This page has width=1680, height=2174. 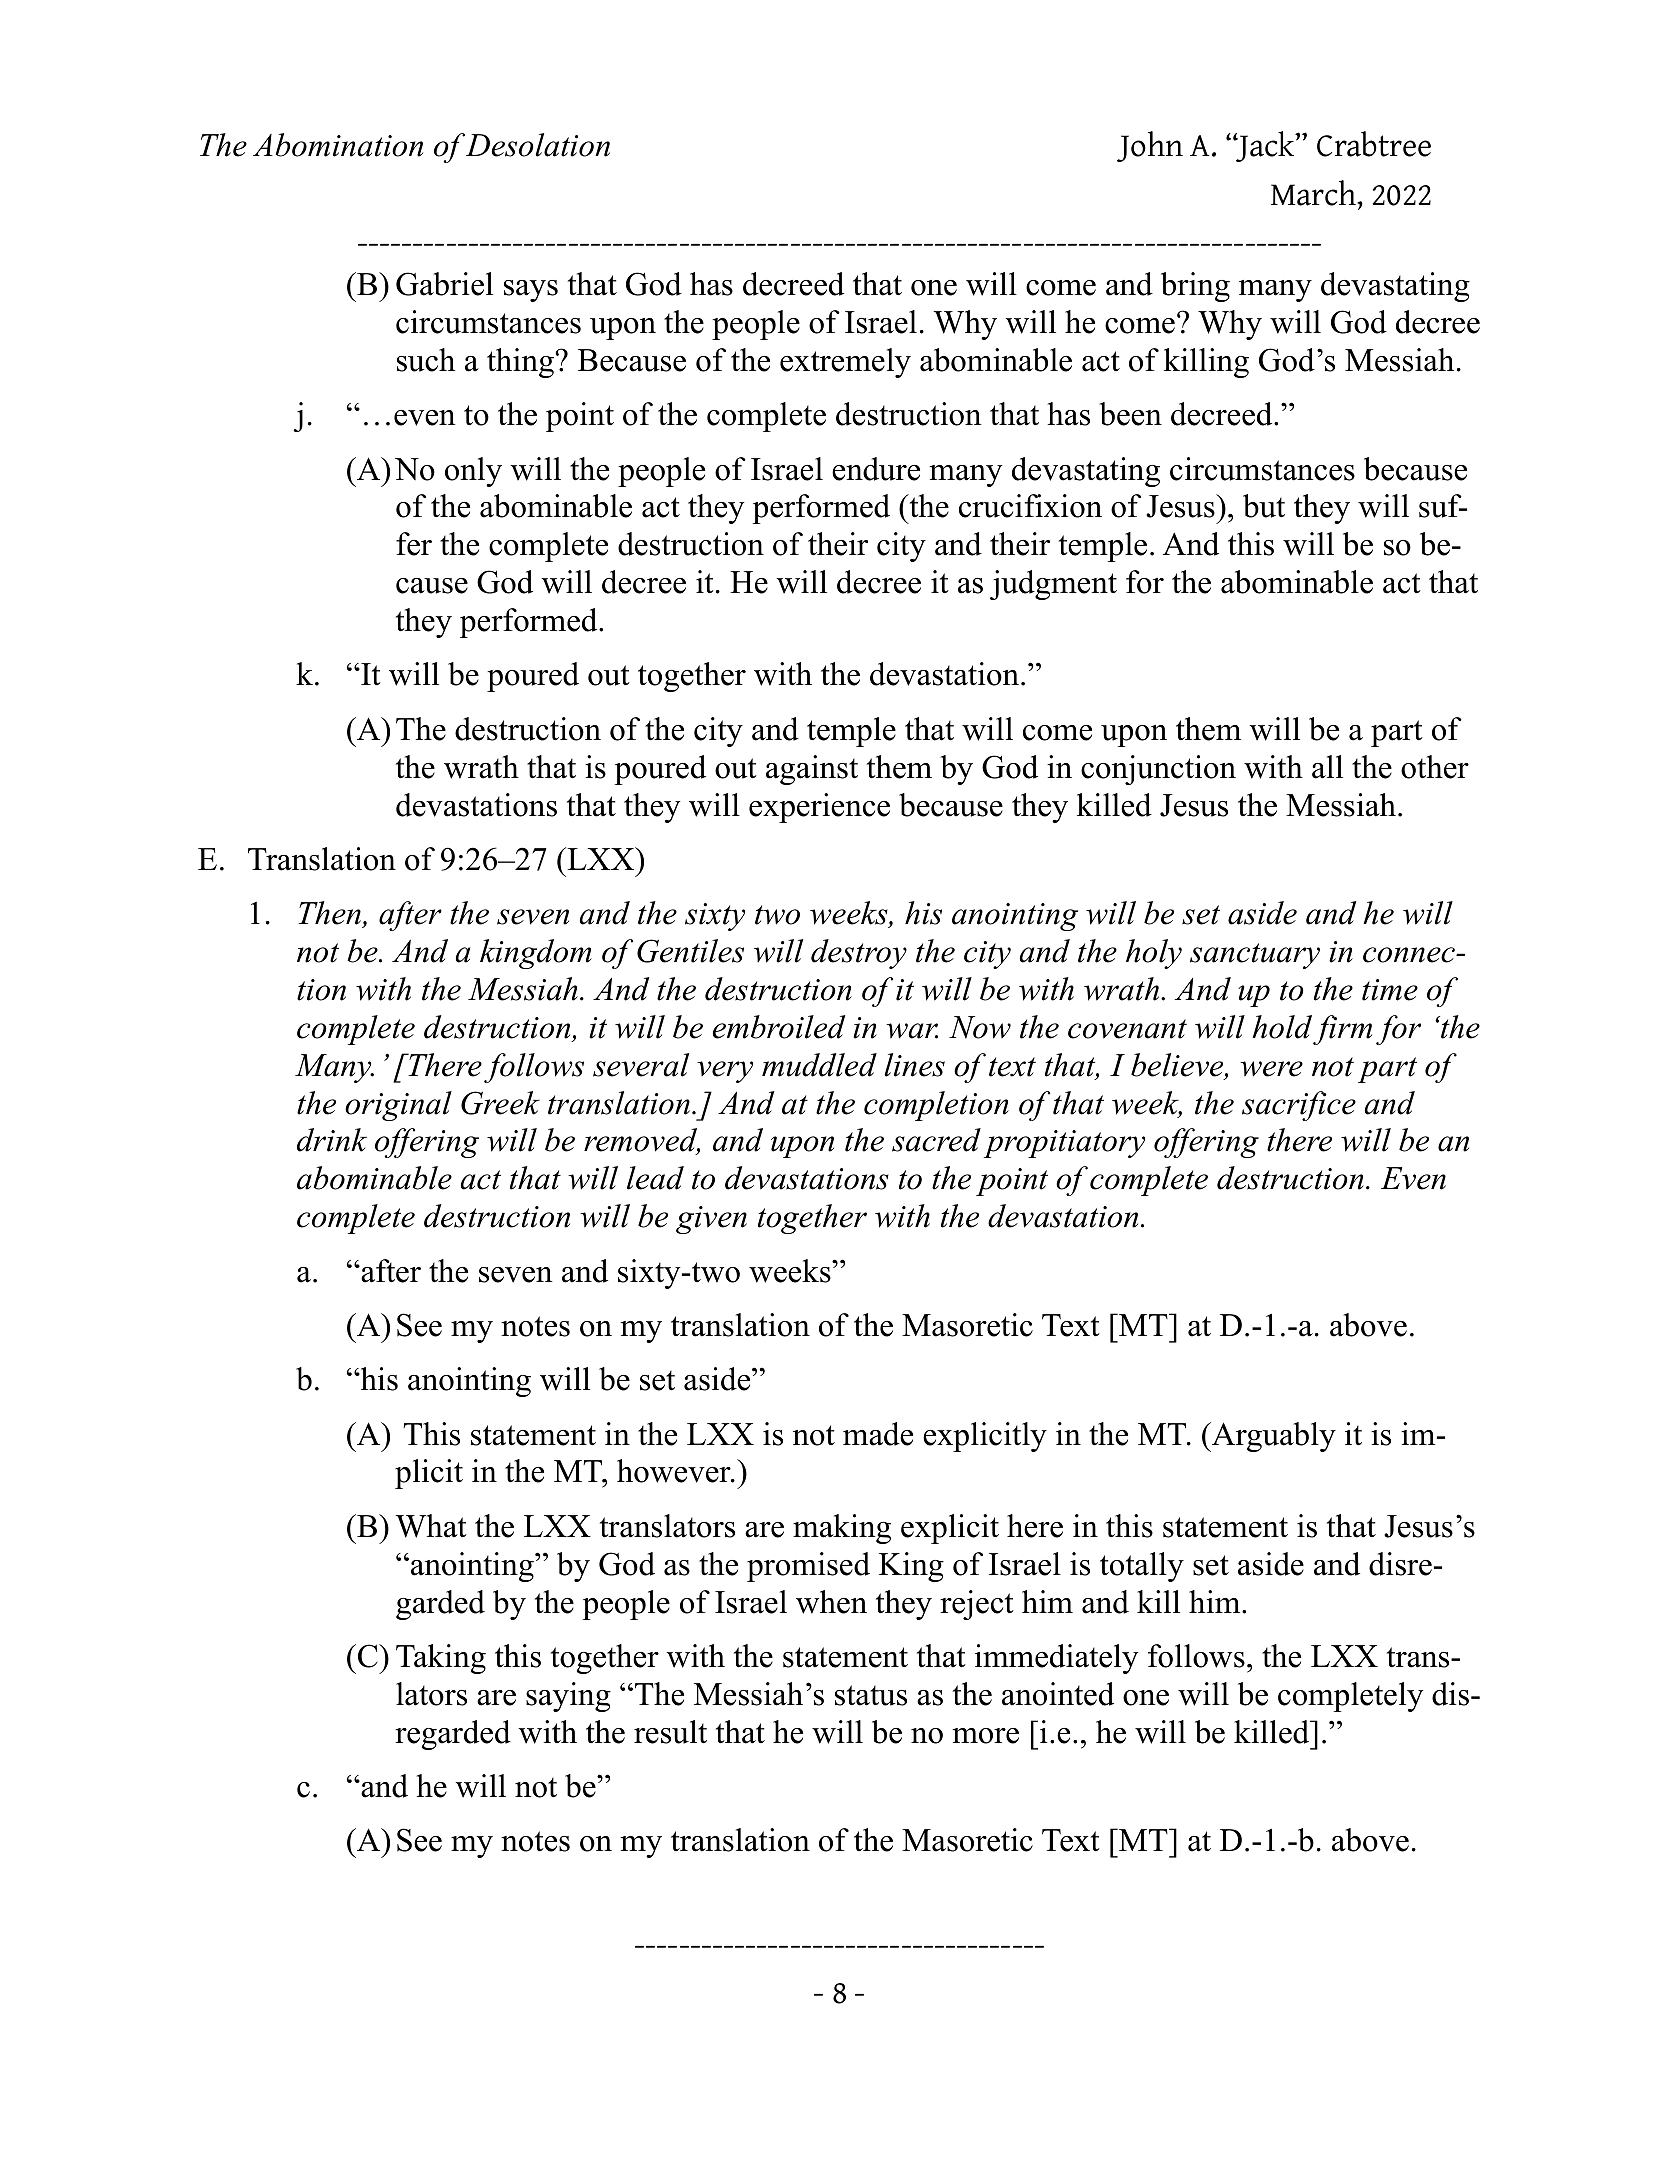 What do you see at coordinates (473, 472) in the page?
I see `only` at bounding box center [473, 472].
